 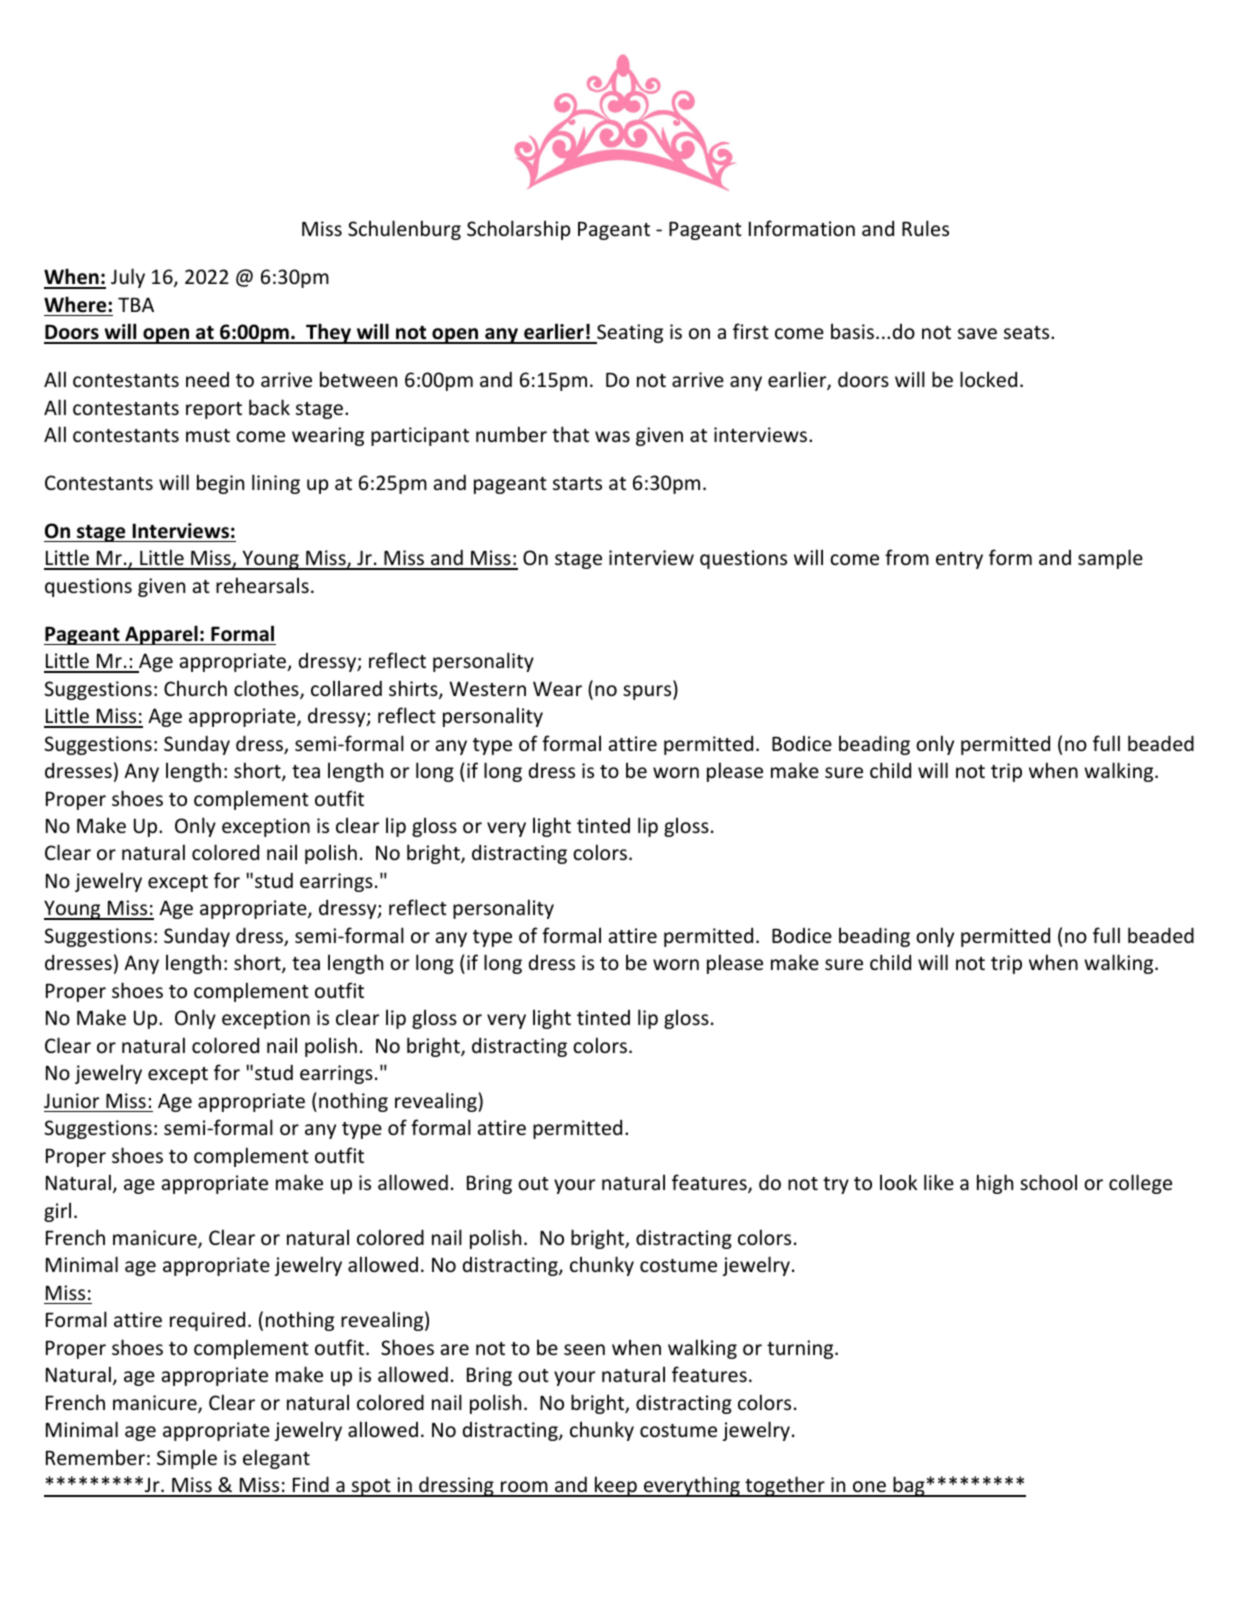 I want to click on entry, so click(x=959, y=560).
